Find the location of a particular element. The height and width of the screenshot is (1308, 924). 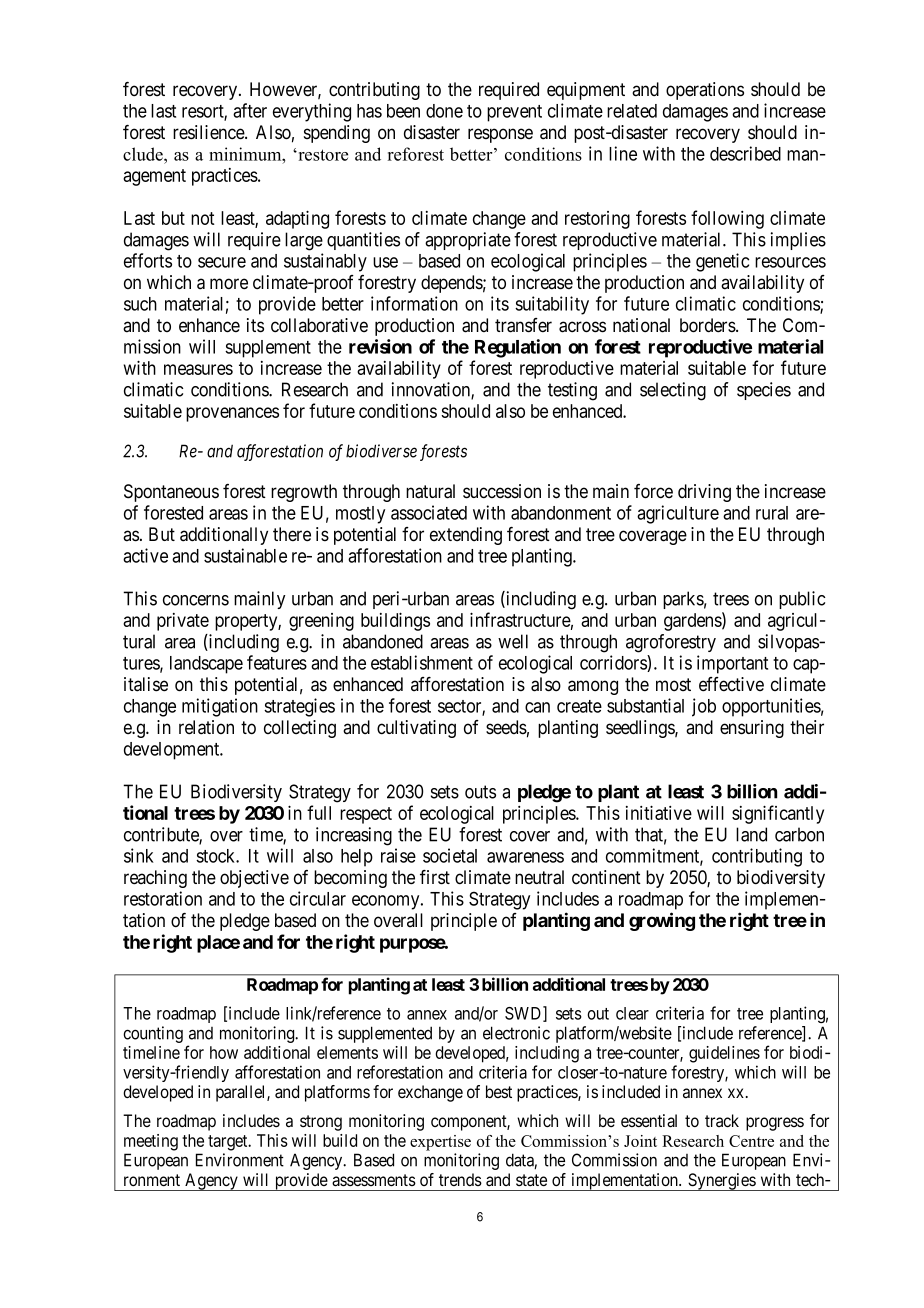

well is located at coordinates (513, 641).
